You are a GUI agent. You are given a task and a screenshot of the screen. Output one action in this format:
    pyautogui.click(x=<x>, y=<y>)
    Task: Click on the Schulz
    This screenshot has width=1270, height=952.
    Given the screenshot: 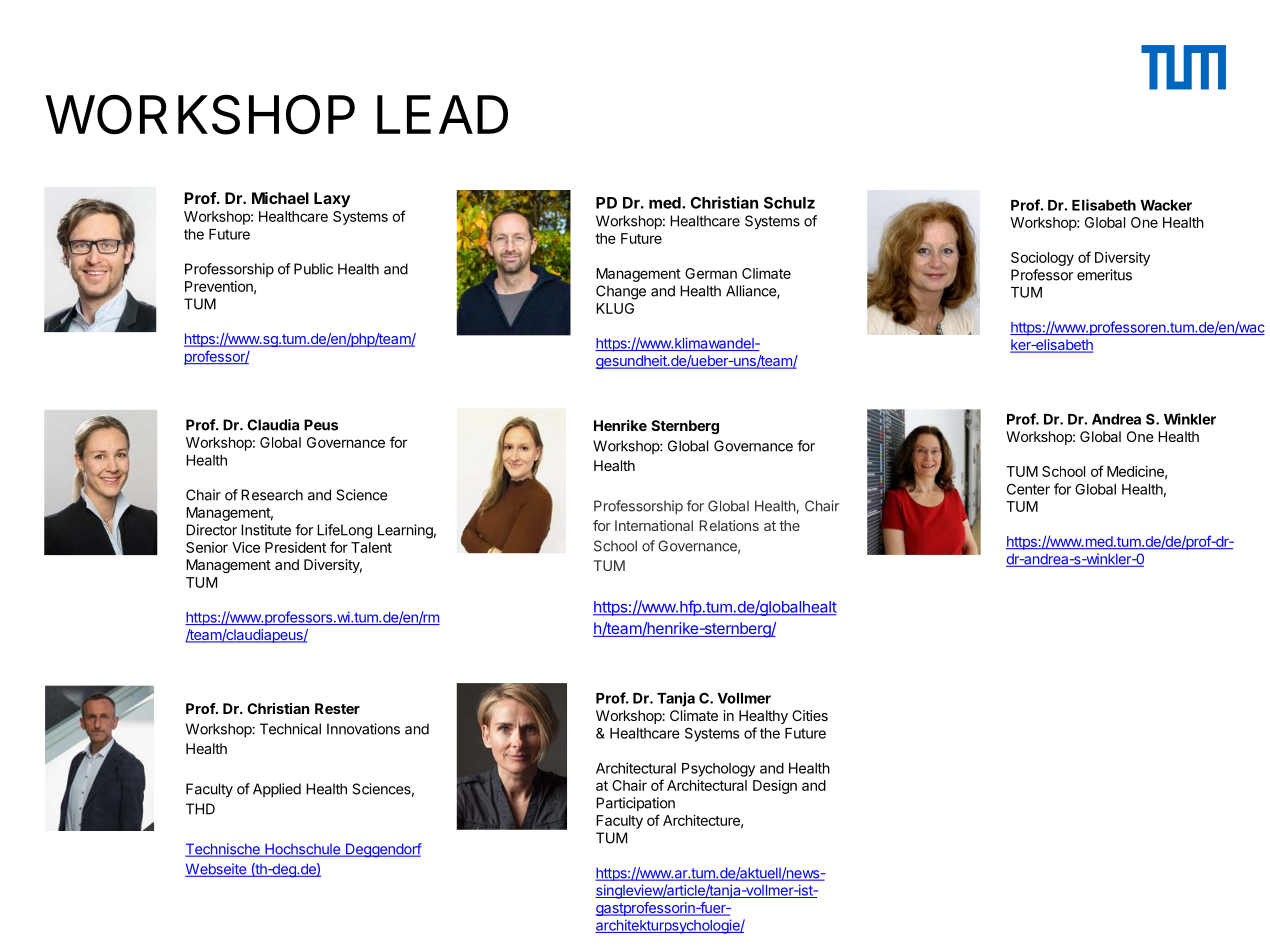 What is the action you would take?
    pyautogui.click(x=789, y=203)
